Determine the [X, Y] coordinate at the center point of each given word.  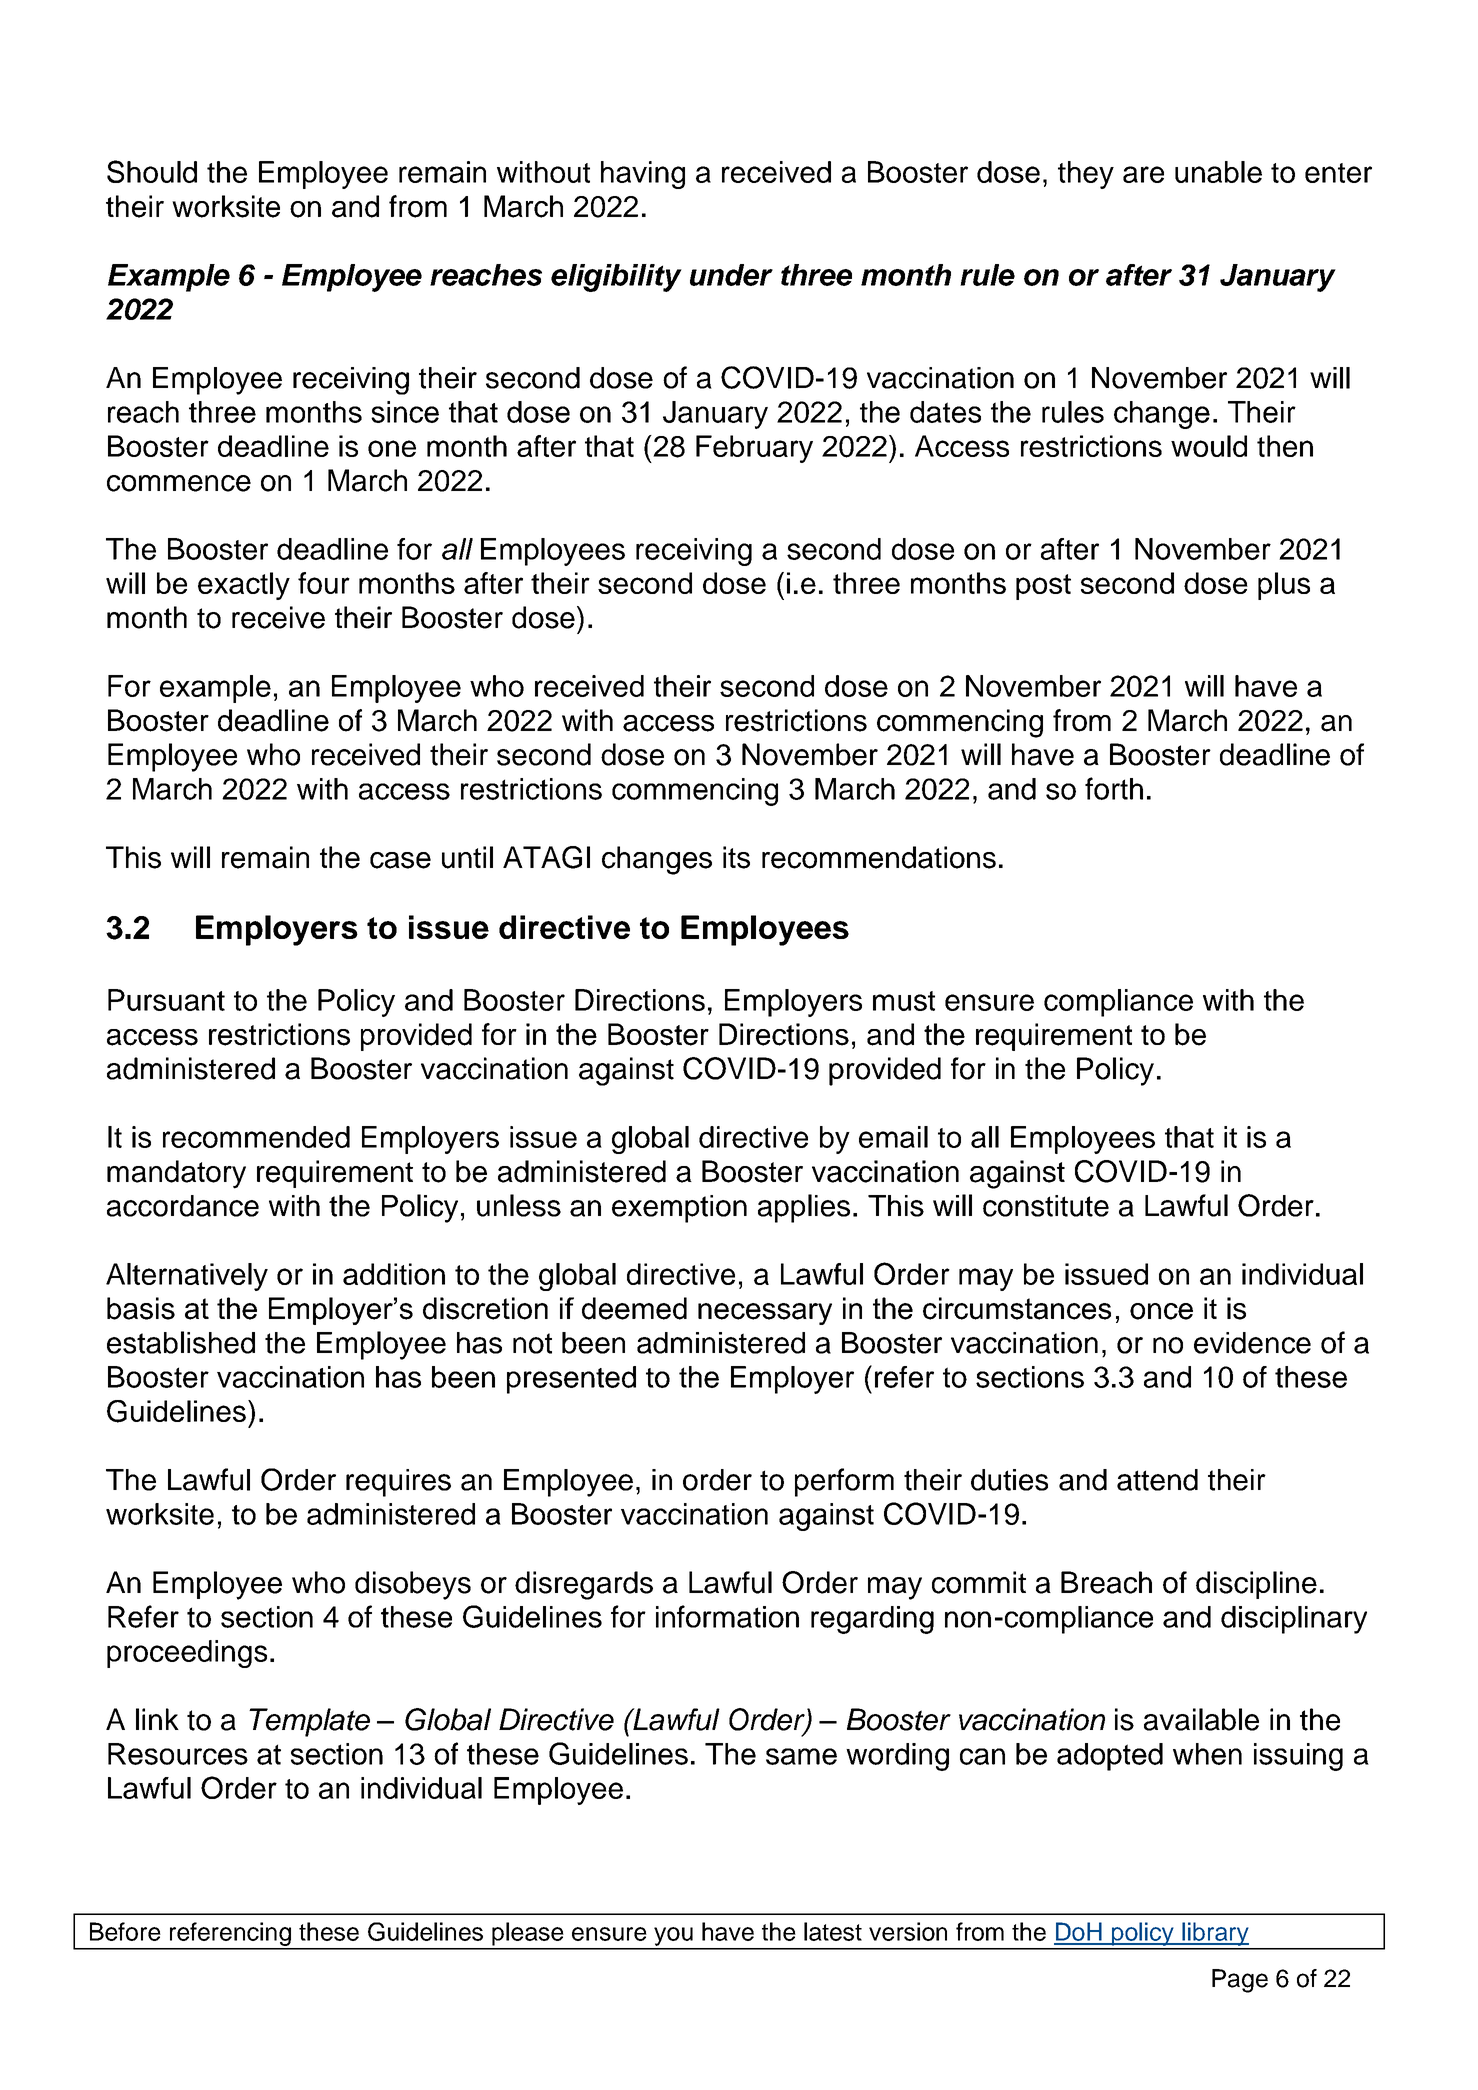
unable [1218, 172]
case [400, 860]
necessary [765, 1314]
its [736, 857]
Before [125, 1931]
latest [833, 1931]
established [181, 1342]
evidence [1252, 1343]
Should [152, 171]
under [731, 275]
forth [1114, 788]
